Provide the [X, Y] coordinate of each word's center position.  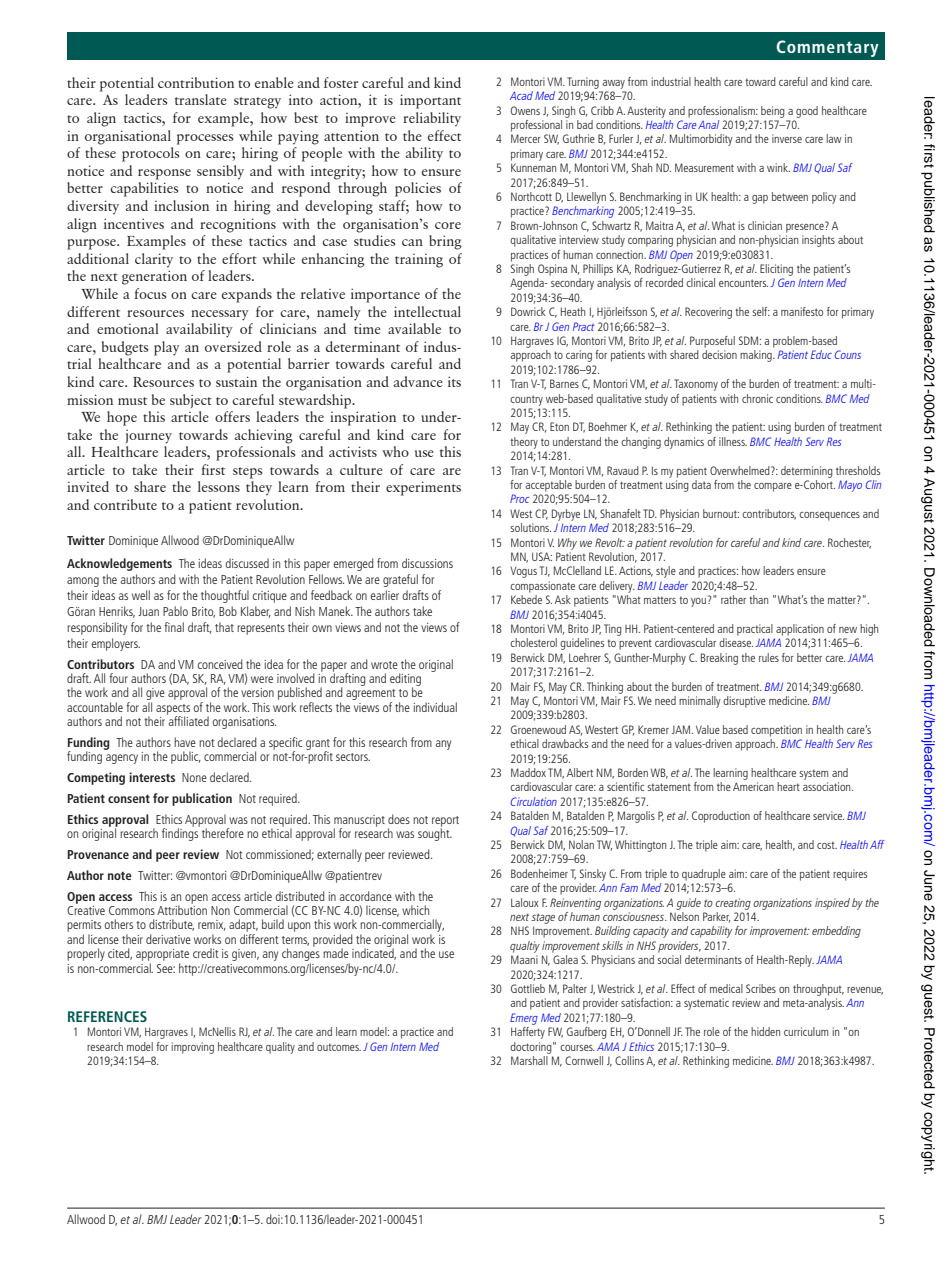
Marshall [529, 1060]
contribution [196, 82]
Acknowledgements [119, 564]
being [773, 112]
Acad [521, 95]
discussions [427, 563]
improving [192, 1048]
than [758, 599]
